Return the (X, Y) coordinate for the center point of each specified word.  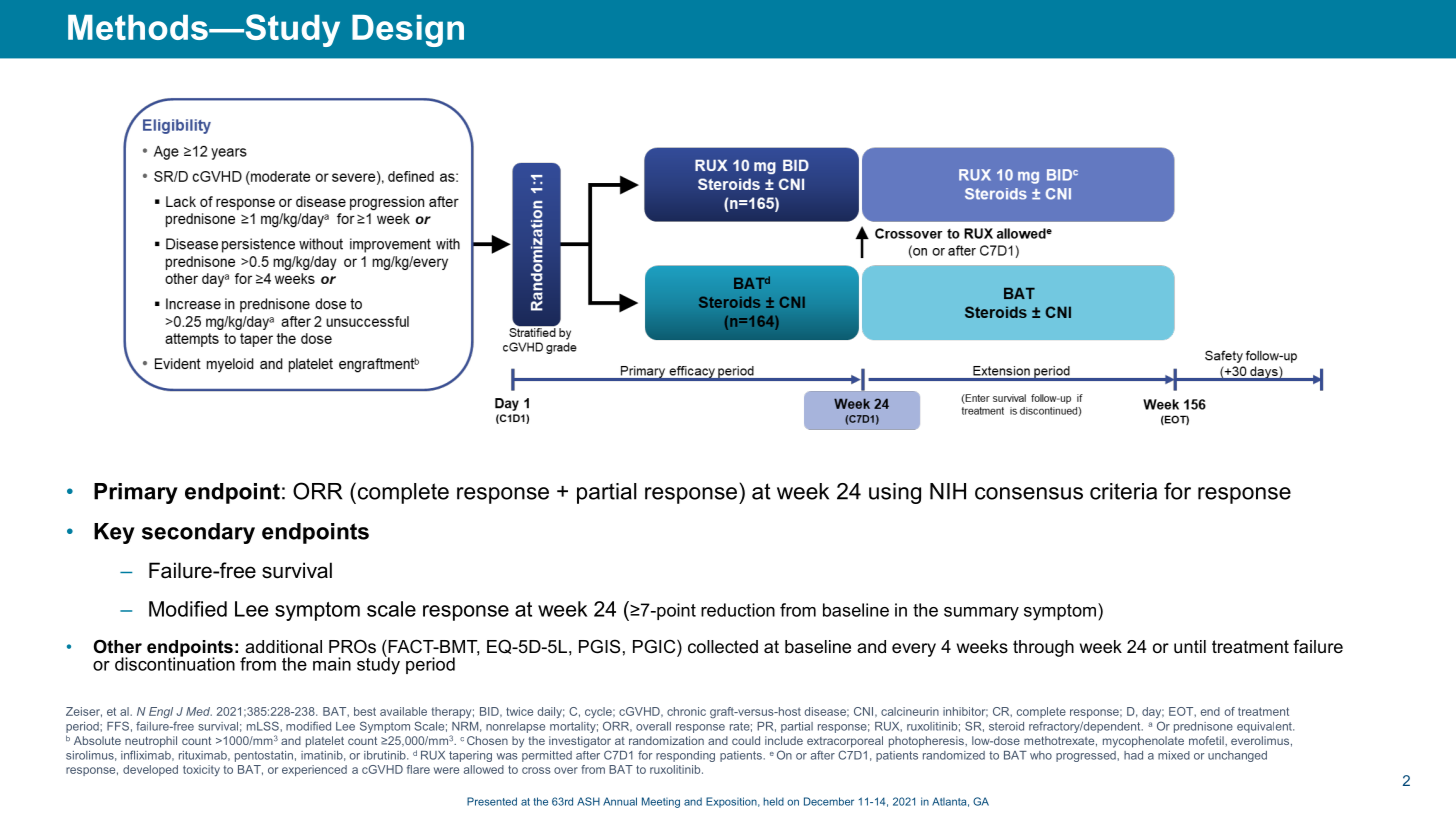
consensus (1029, 493)
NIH (948, 491)
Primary (136, 493)
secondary (198, 533)
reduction (738, 610)
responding (685, 756)
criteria (1123, 491)
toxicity (201, 770)
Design (408, 31)
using (895, 493)
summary (981, 614)
